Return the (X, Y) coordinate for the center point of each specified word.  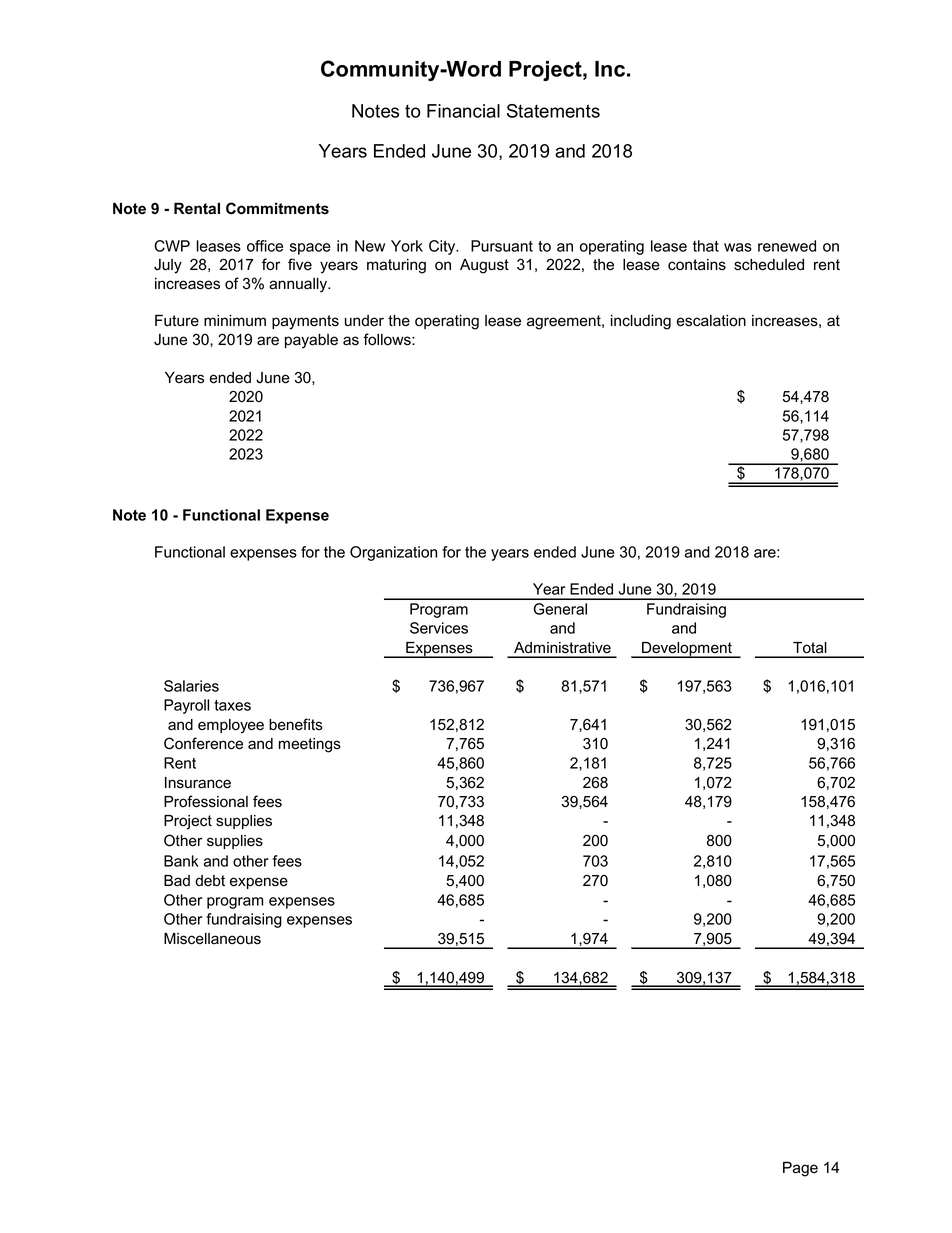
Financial (463, 111)
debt (210, 881)
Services (439, 628)
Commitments (277, 208)
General (560, 609)
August (484, 266)
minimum (235, 320)
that (706, 246)
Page (800, 1169)
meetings (310, 745)
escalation (711, 321)
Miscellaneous (212, 939)
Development (687, 650)
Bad (177, 881)
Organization (393, 553)
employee (231, 726)
